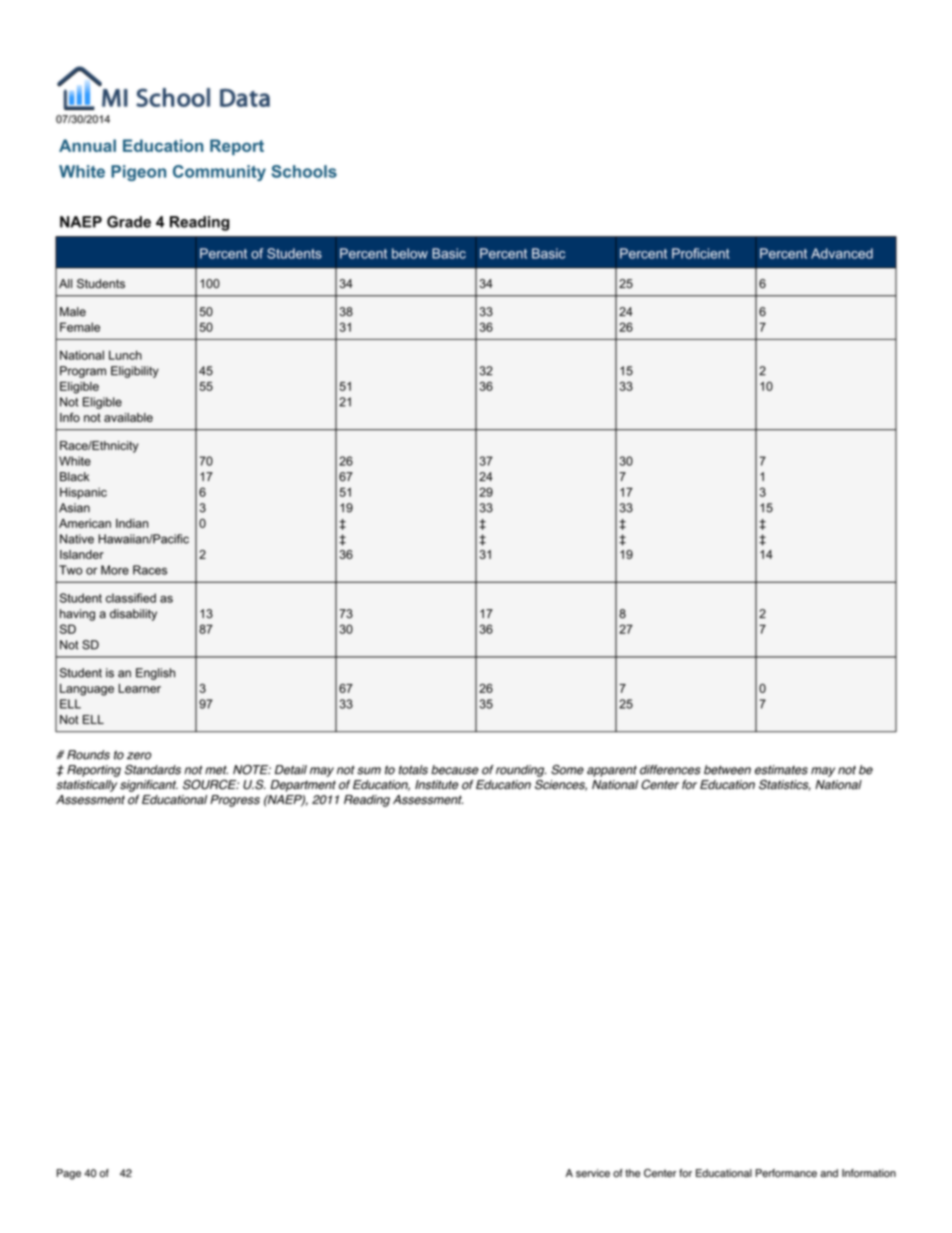  What do you see at coordinates (727, 770) in the page?
I see `between` at bounding box center [727, 770].
